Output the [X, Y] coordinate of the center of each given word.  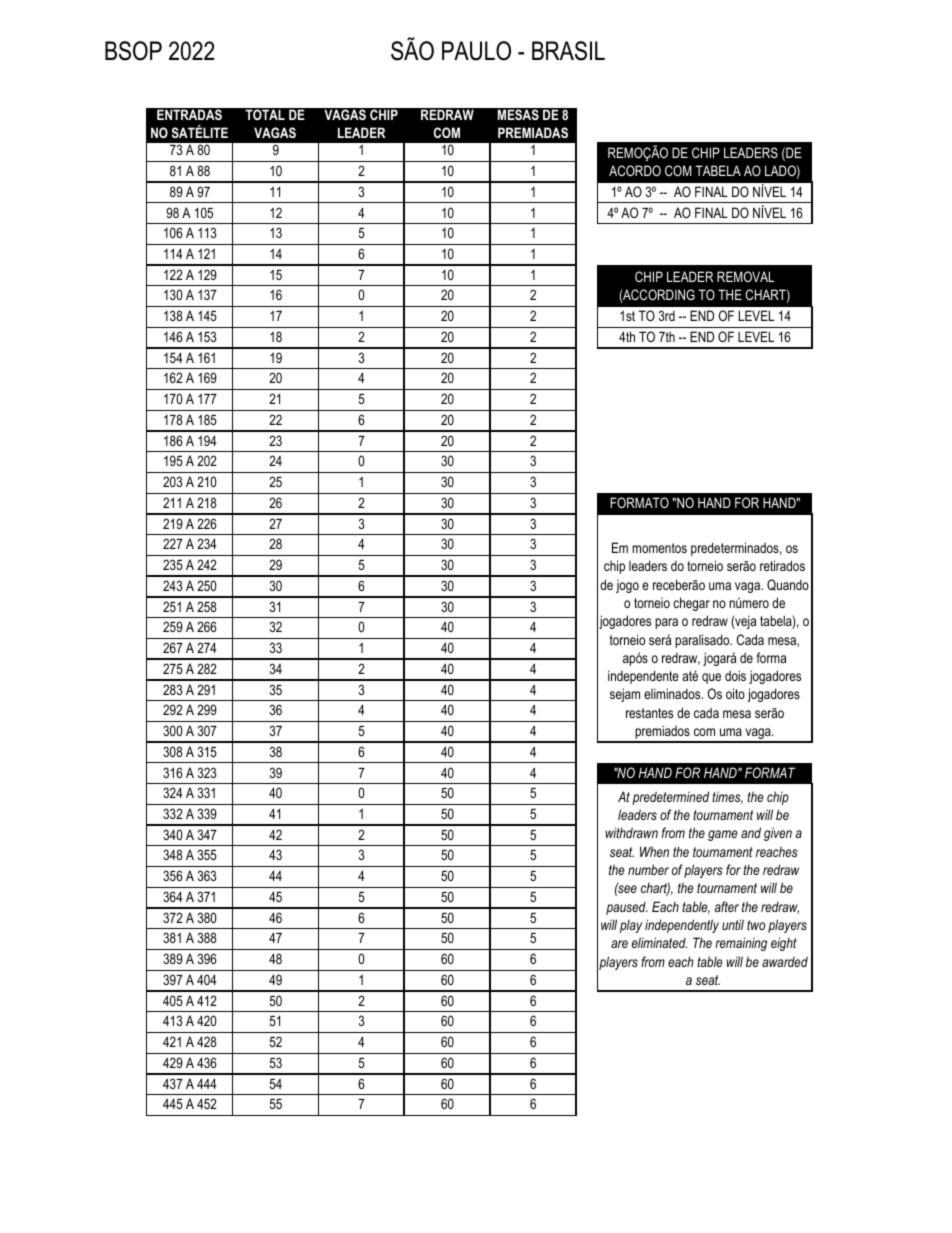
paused [626, 908]
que [711, 678]
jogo [627, 586]
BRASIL [568, 51]
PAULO [476, 51]
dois [735, 675]
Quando [788, 585]
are [619, 944]
